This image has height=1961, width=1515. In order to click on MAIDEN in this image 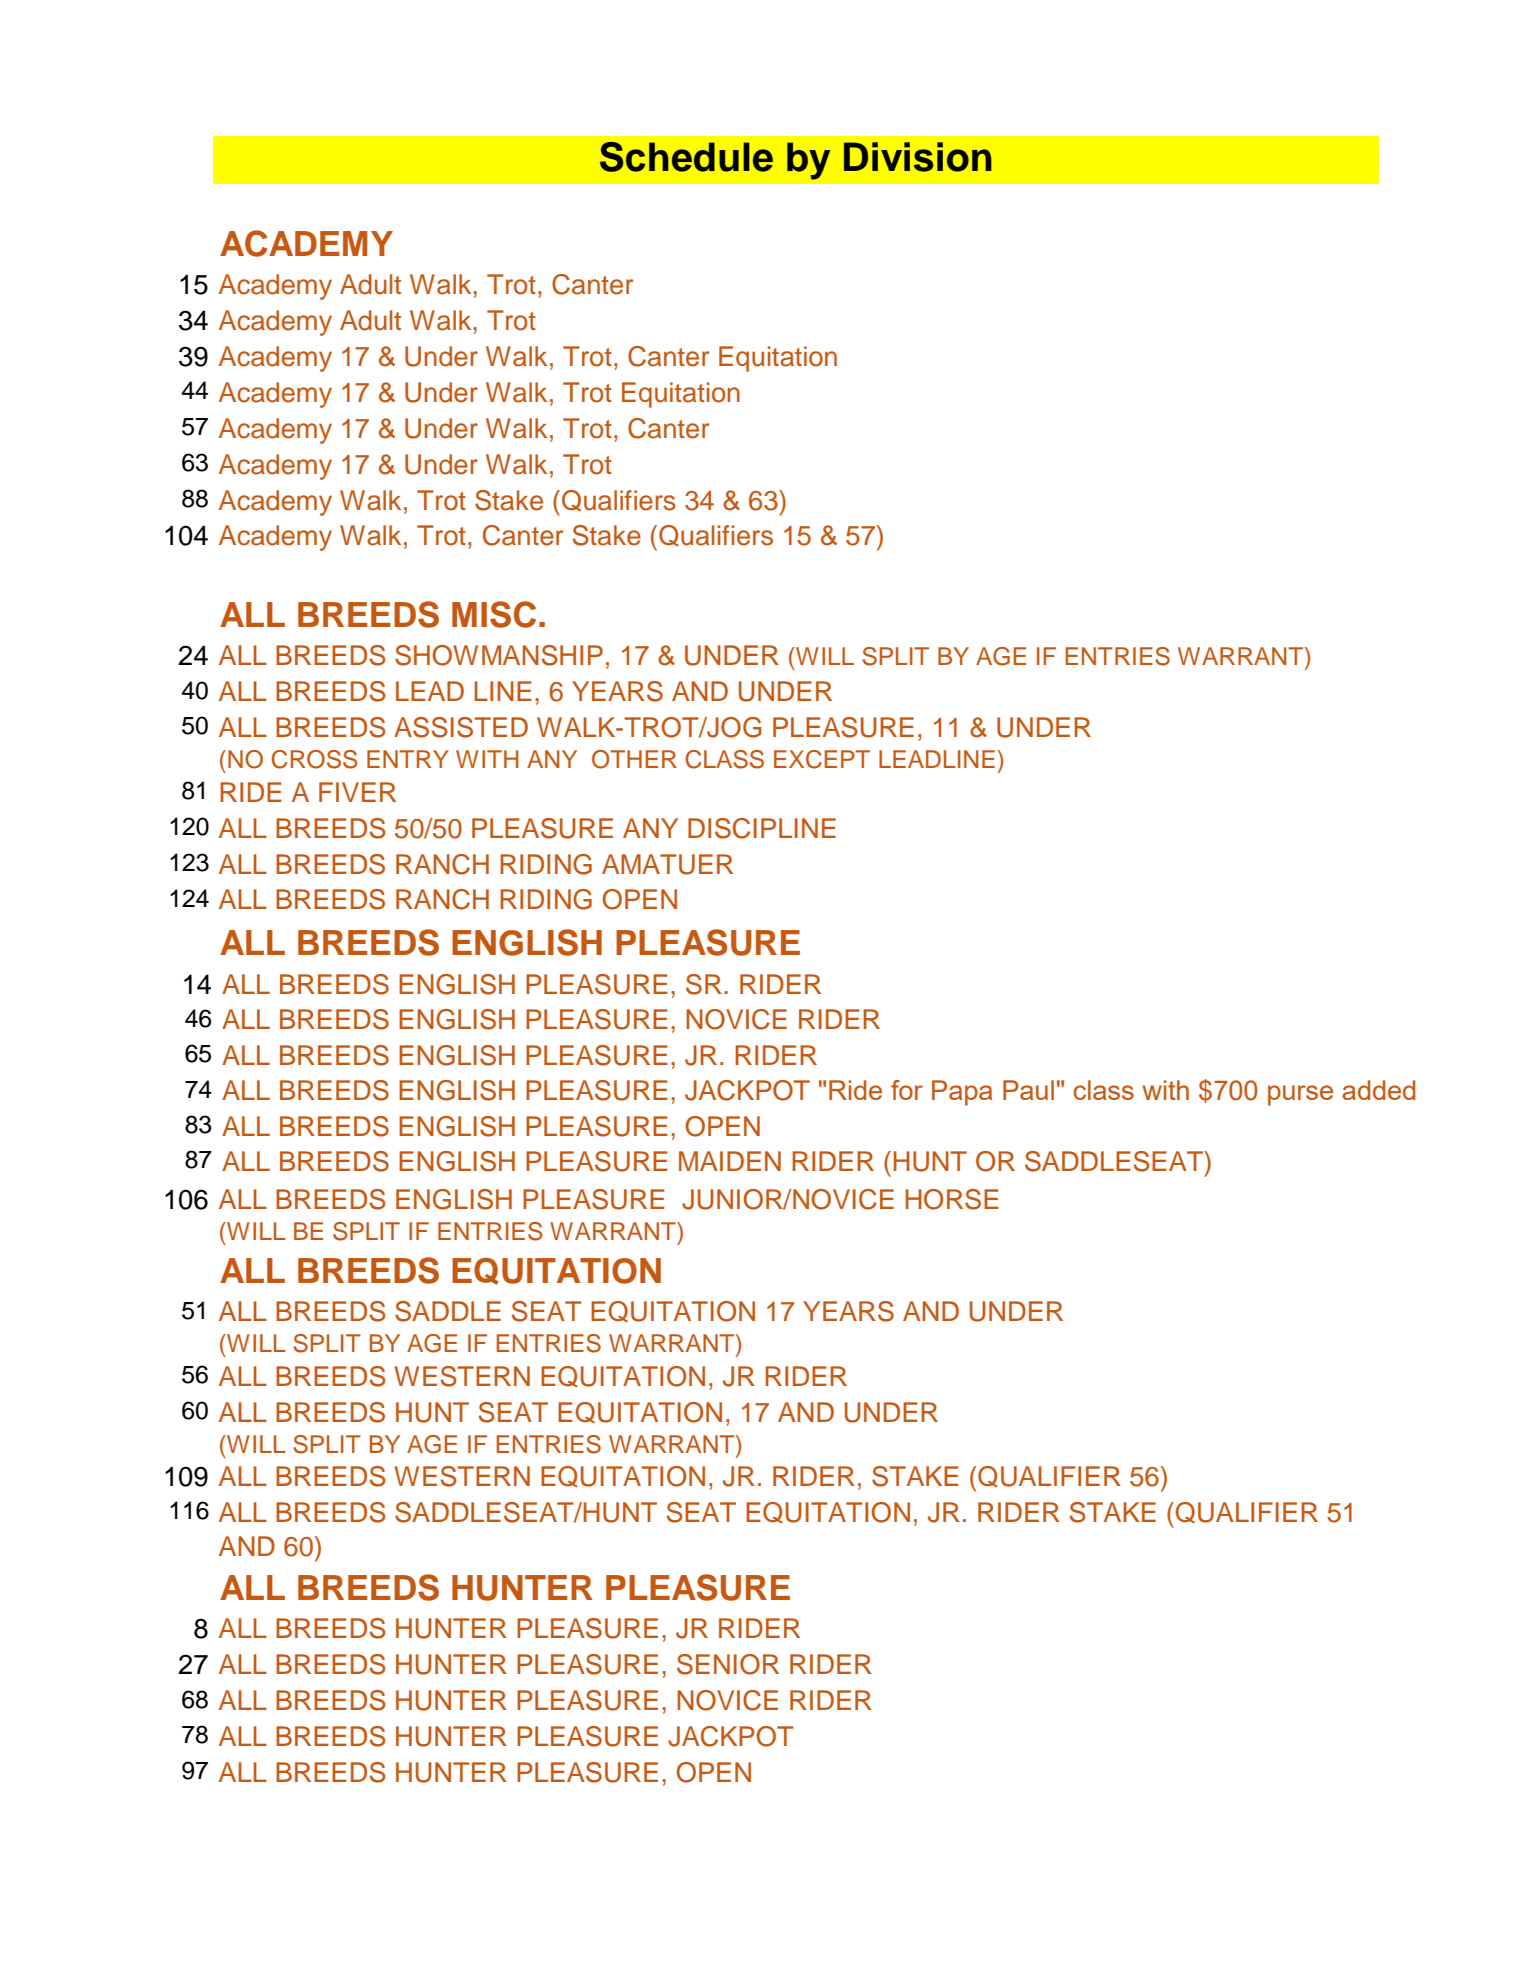, I will do `click(730, 1161)`.
